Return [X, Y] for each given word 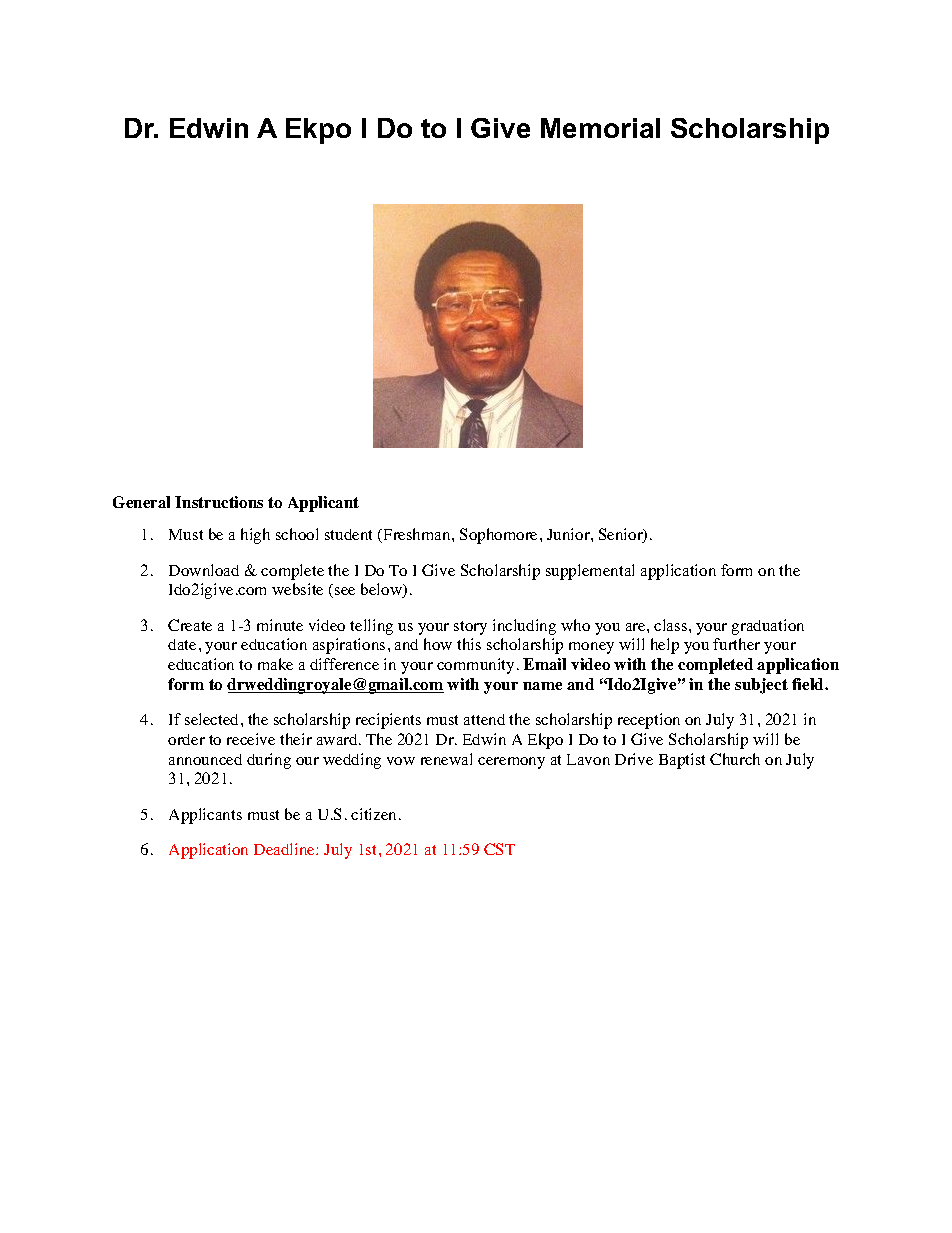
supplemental [590, 572]
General [141, 502]
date [182, 644]
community [475, 666]
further [736, 644]
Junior [569, 534]
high [255, 536]
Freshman [417, 535]
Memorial [600, 128]
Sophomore [498, 536]
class [672, 625]
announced [205, 759]
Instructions [219, 502]
